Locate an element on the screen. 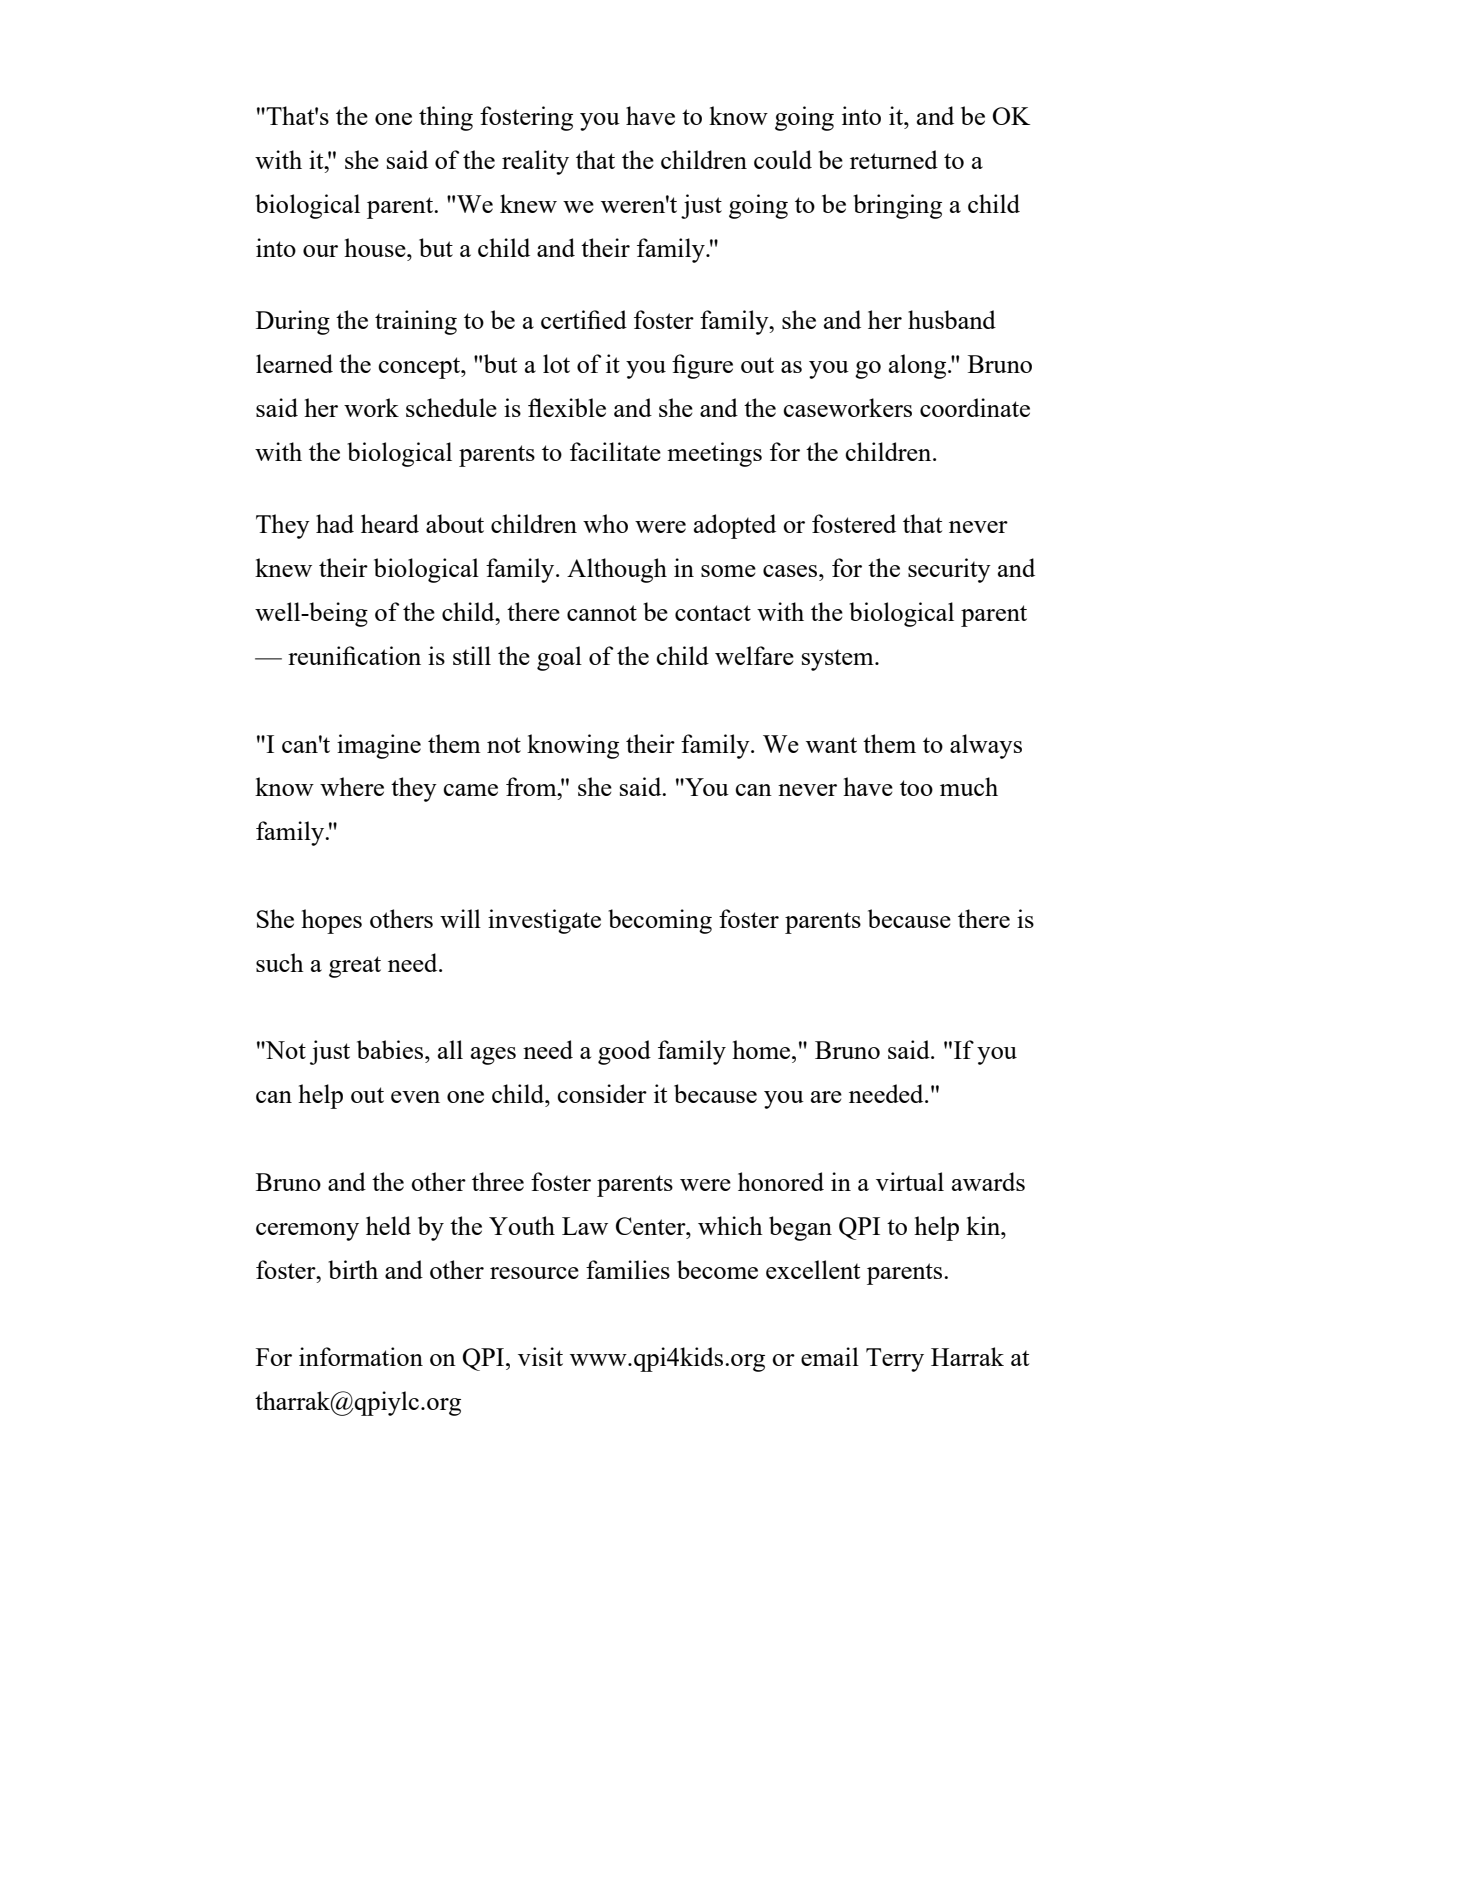 This screenshot has width=1464, height=1894. families is located at coordinates (628, 1269).
